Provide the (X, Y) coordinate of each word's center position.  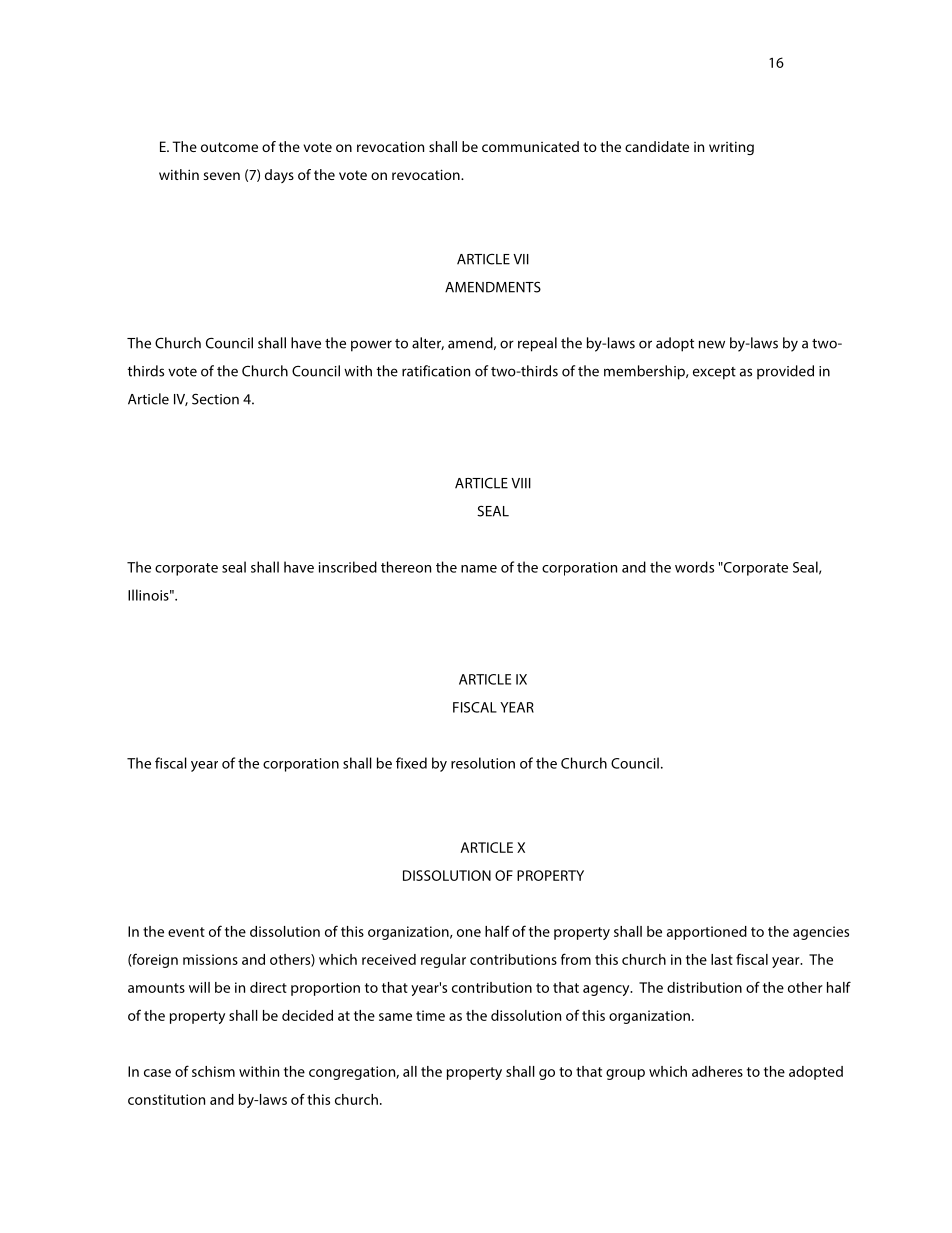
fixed (411, 763)
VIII (521, 483)
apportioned (707, 933)
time (430, 1015)
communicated (530, 146)
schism (213, 1071)
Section (215, 399)
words (694, 567)
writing (731, 148)
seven (221, 176)
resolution (483, 763)
